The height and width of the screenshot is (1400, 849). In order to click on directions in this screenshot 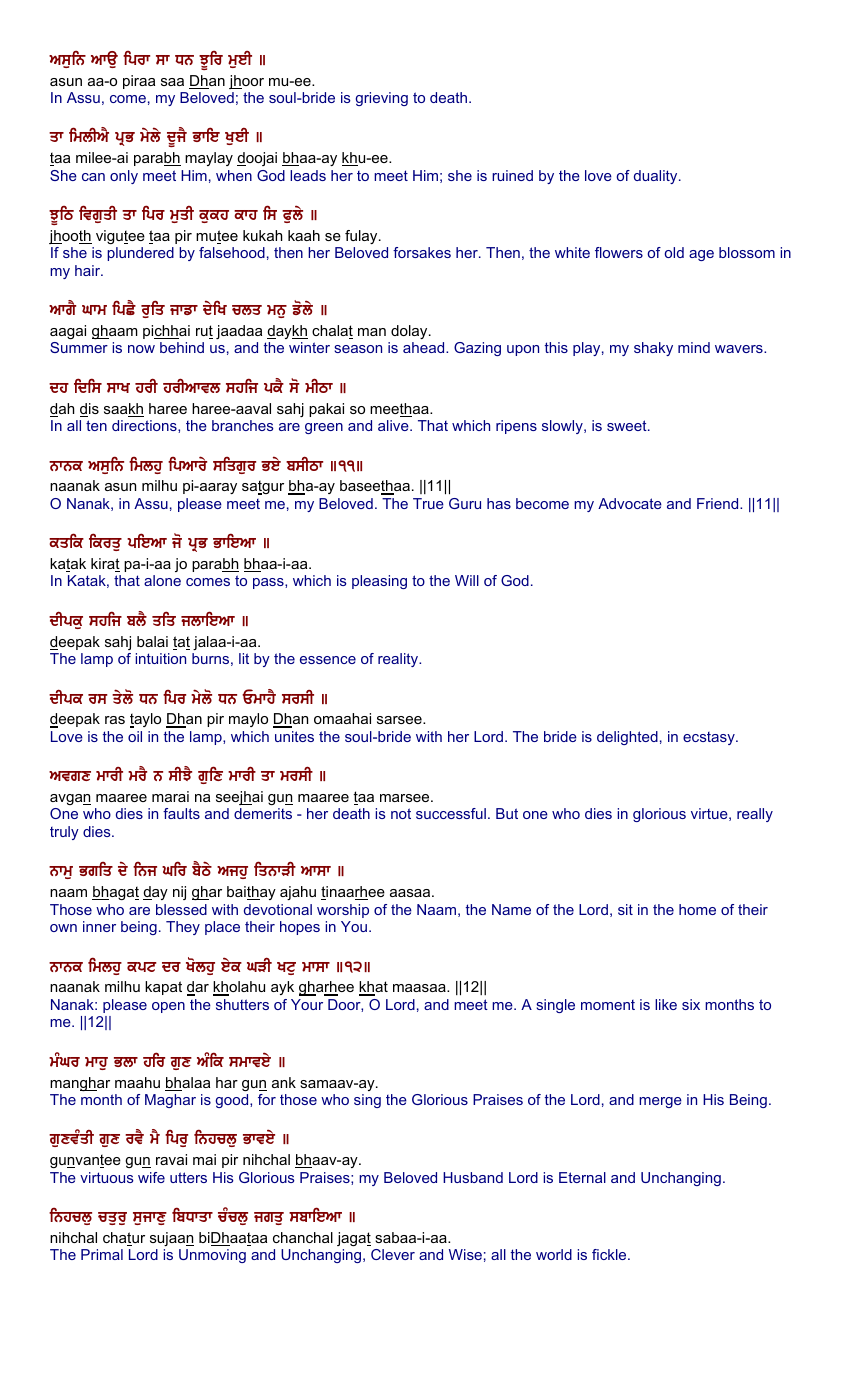, I will do `click(145, 426)`.
